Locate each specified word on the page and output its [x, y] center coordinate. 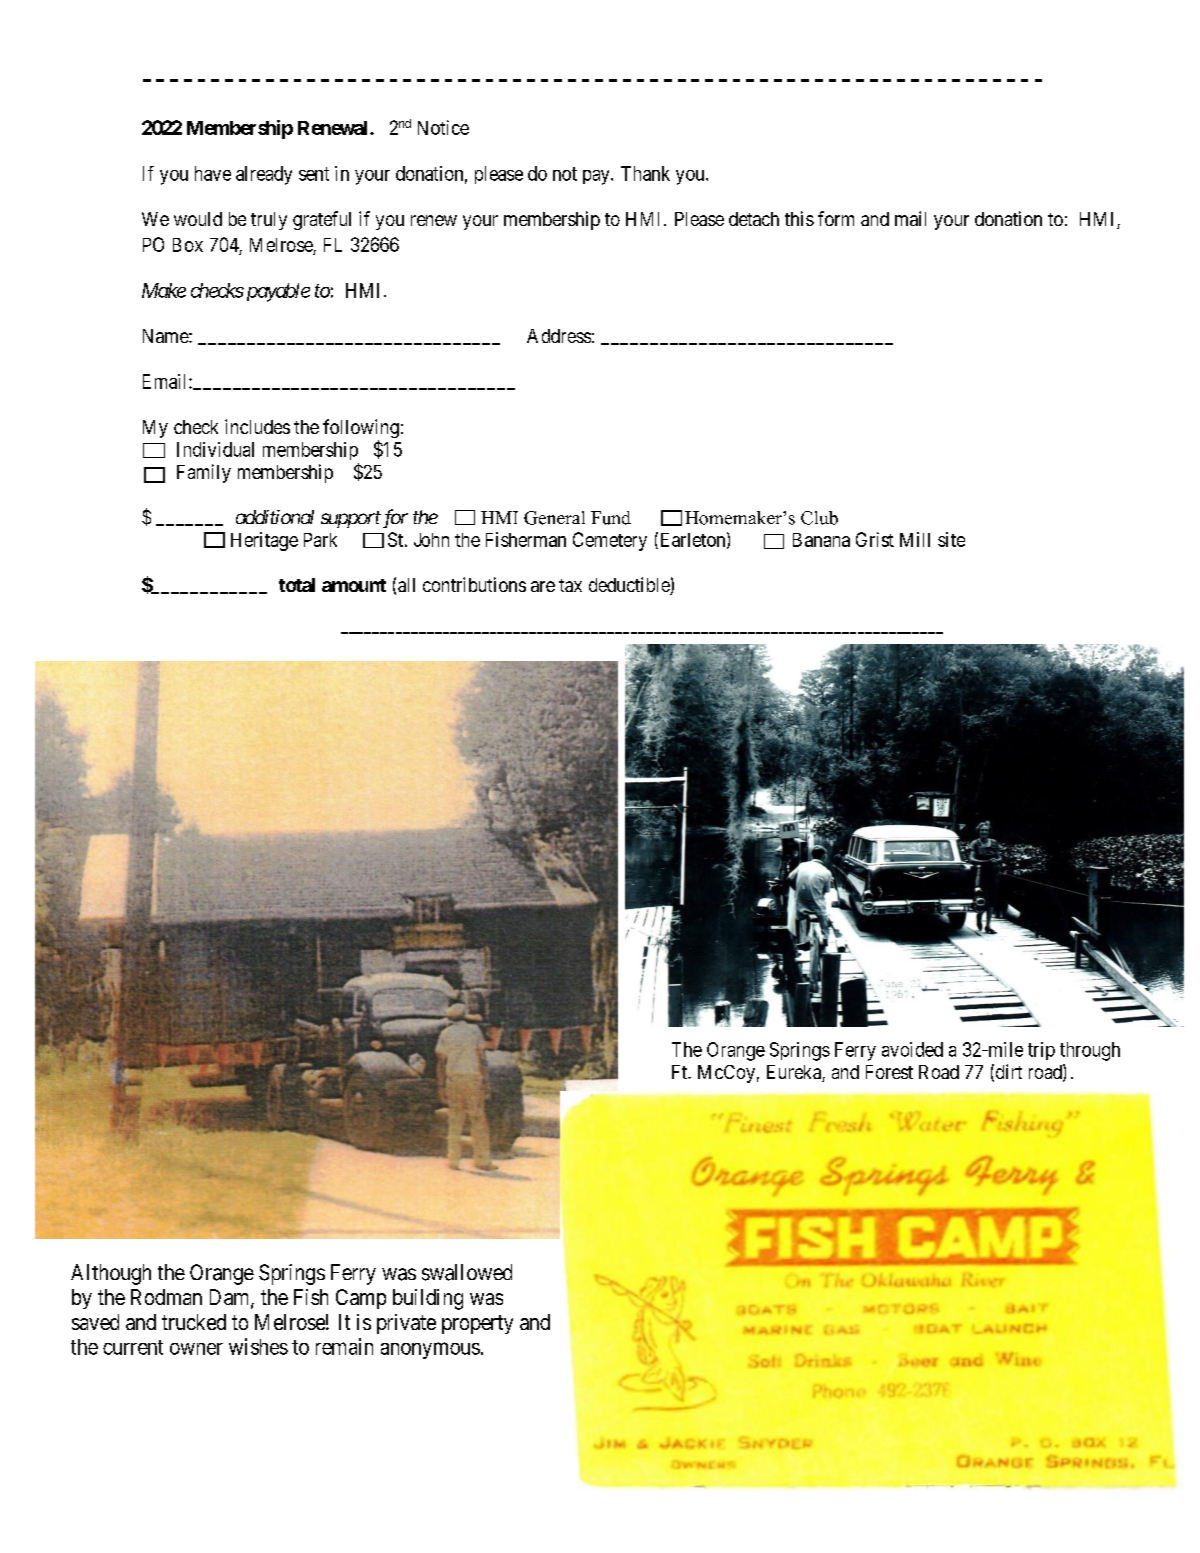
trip [1041, 1051]
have [213, 173]
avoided [912, 1049]
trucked [194, 1322]
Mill [915, 539]
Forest [889, 1072]
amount [354, 585]
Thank [645, 173]
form [836, 218]
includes [257, 426]
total [297, 585]
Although [111, 1274]
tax [570, 585]
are [543, 586]
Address [559, 336]
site [951, 539]
